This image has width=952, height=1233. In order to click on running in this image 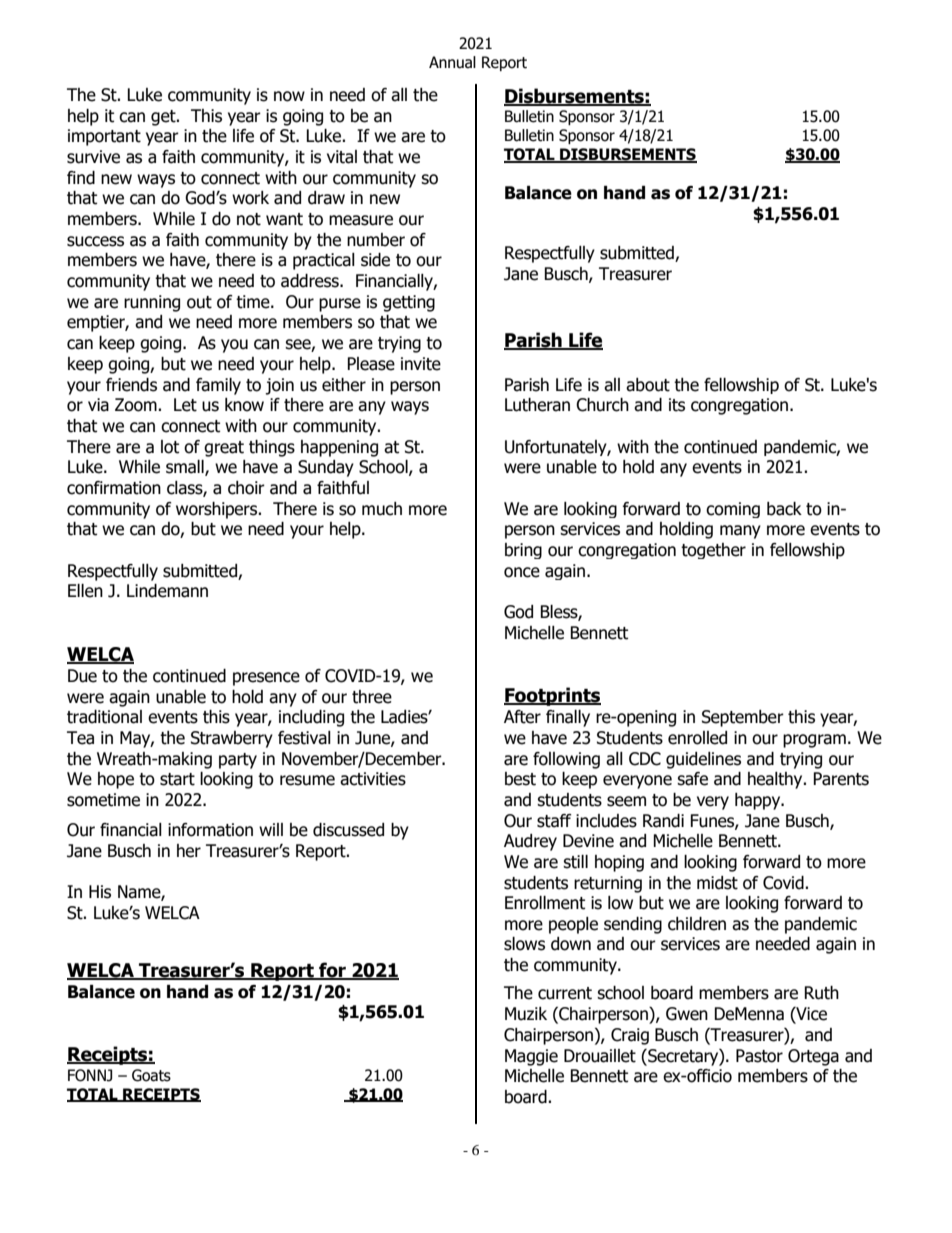, I will do `click(152, 303)`.
